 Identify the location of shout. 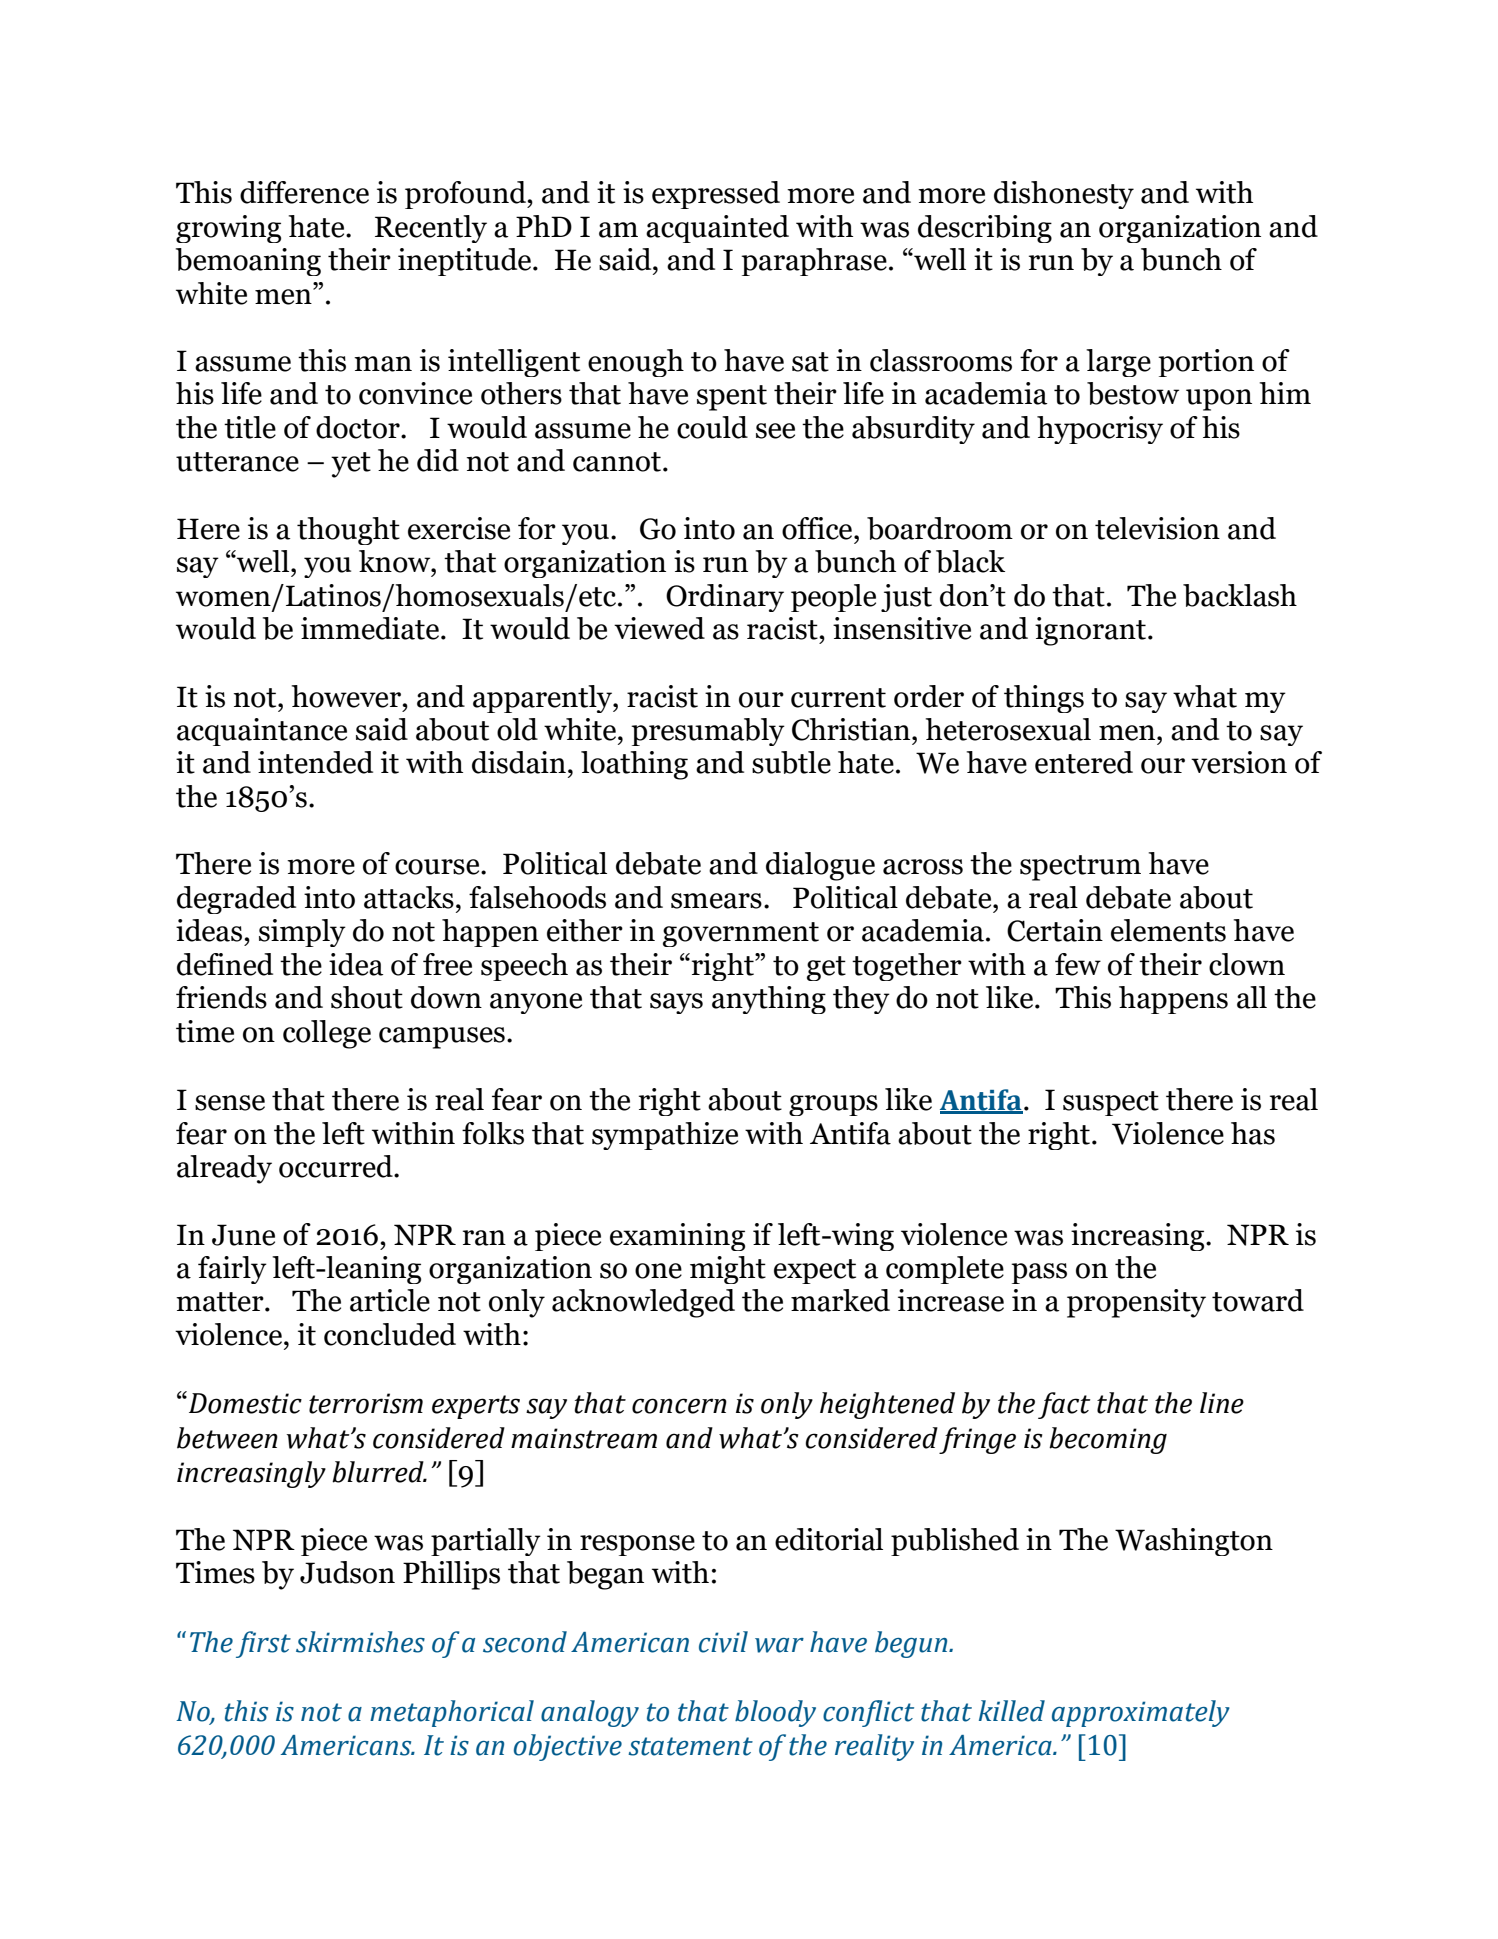
(367, 997).
